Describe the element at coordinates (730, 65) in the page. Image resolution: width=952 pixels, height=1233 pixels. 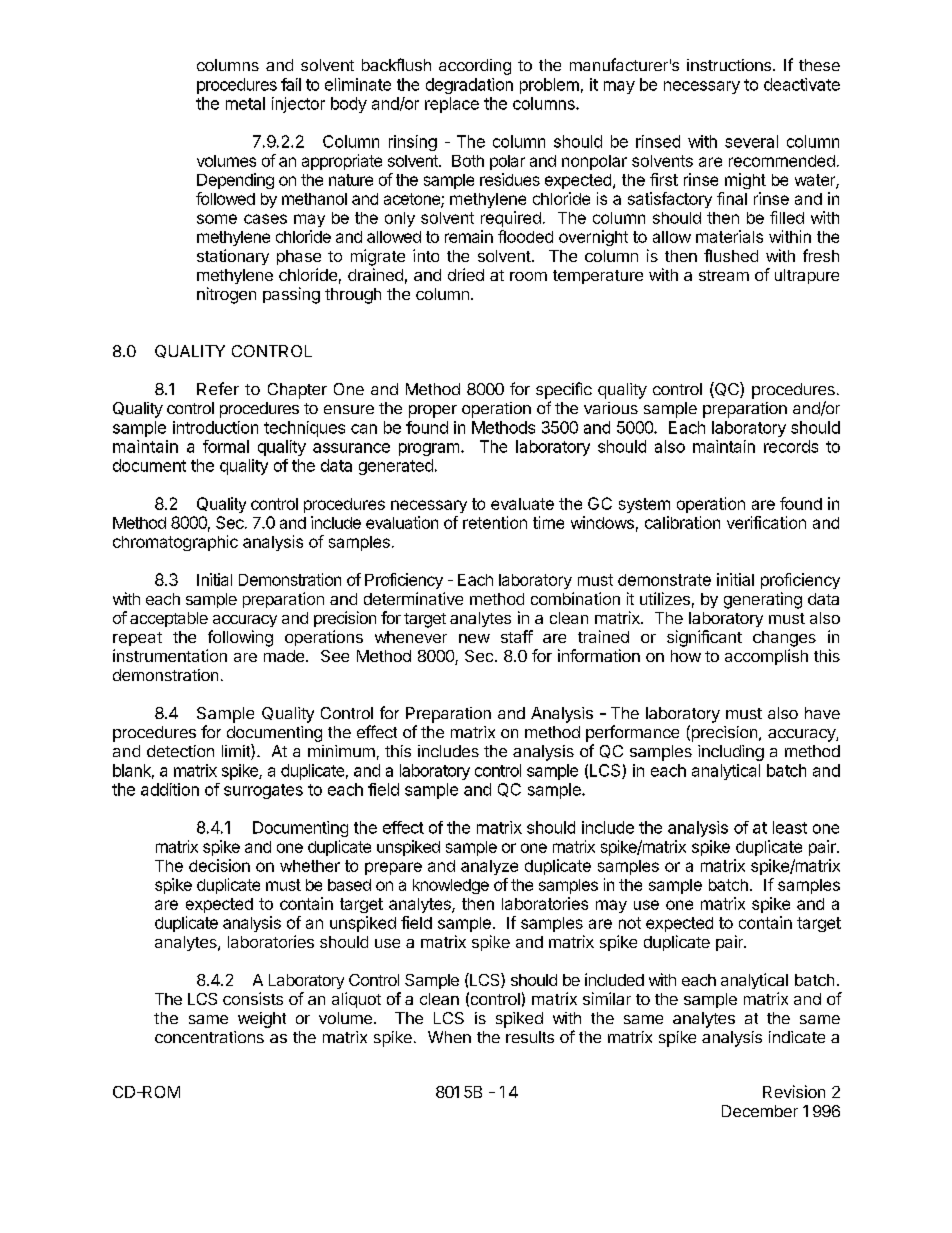
I see `instructions` at that location.
